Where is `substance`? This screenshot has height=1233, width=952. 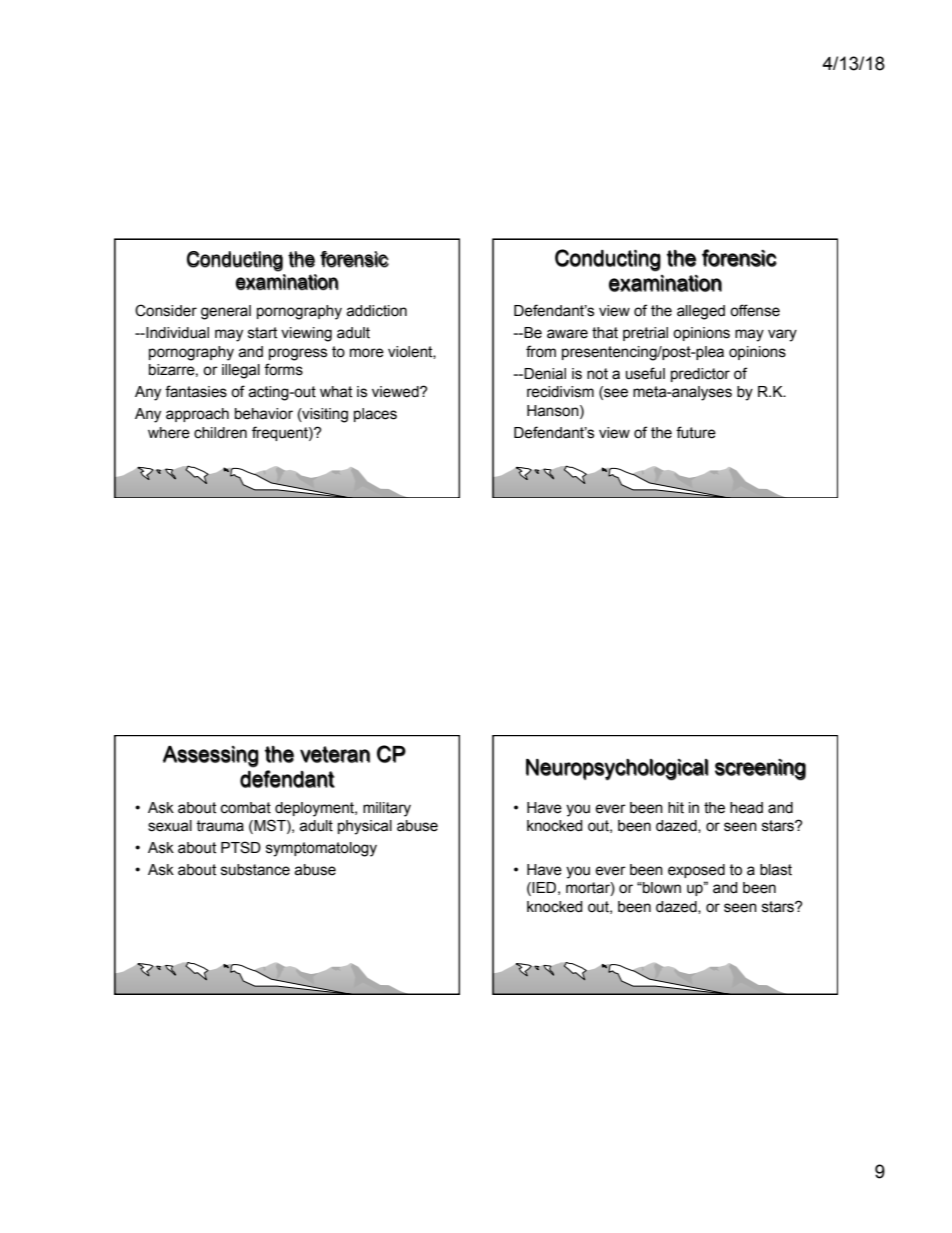
substance is located at coordinates (255, 870).
